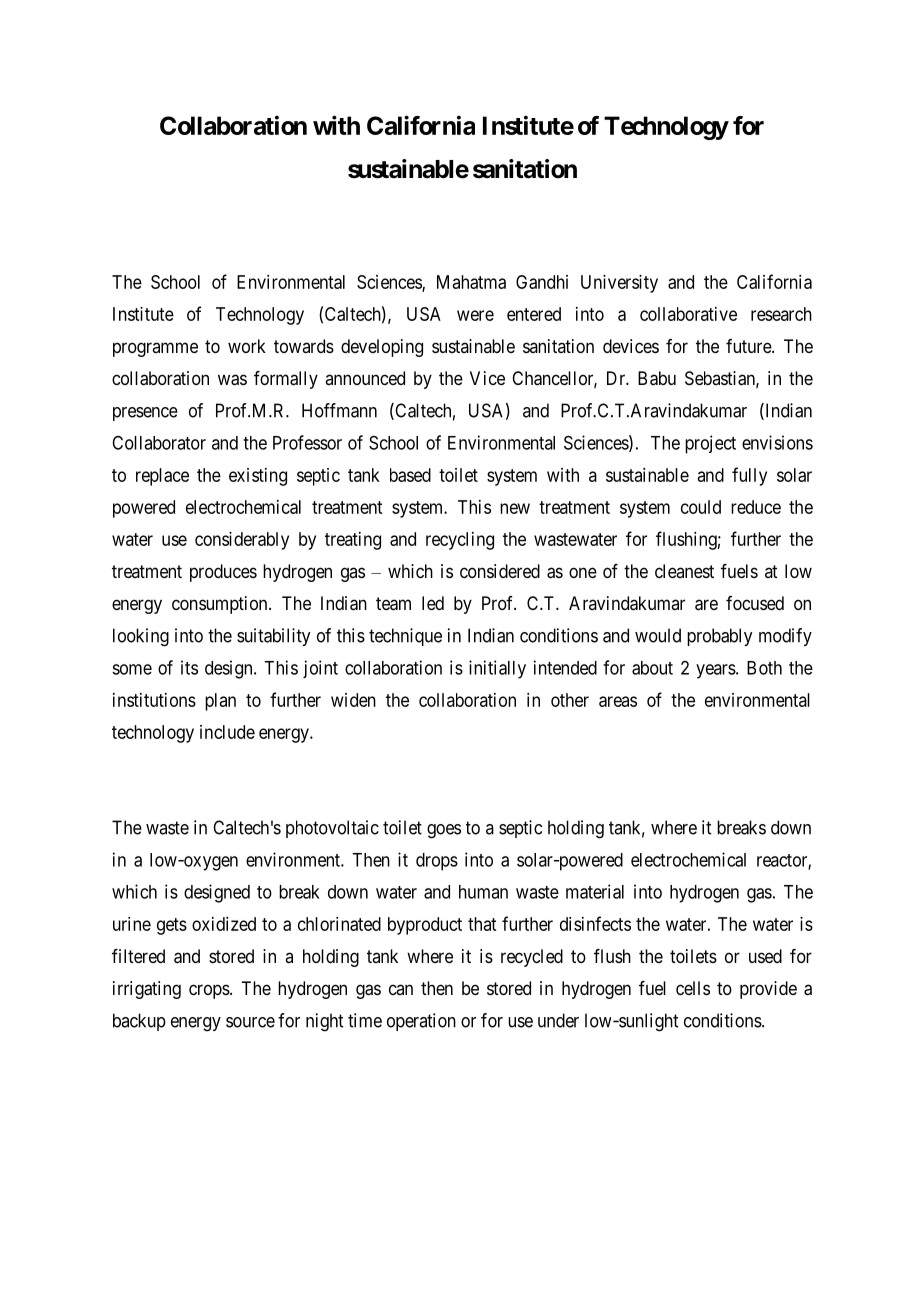 Image resolution: width=924 pixels, height=1308 pixels. Describe the element at coordinates (618, 701) in the screenshot. I see `areas` at that location.
